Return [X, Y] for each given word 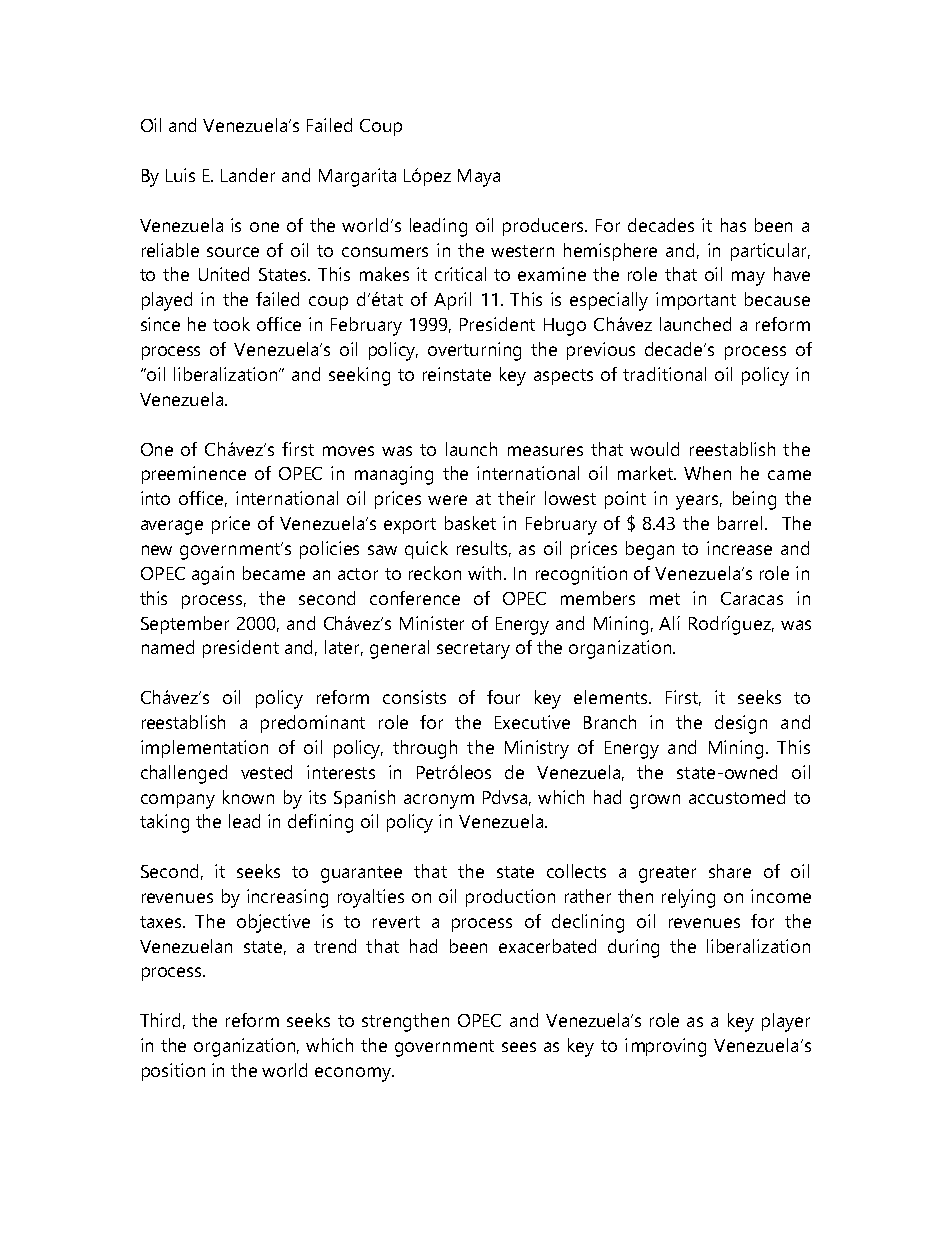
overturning [474, 351]
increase [739, 548]
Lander [248, 175]
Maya [479, 178]
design [741, 724]
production [510, 898]
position [173, 1072]
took [231, 324]
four [503, 697]
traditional [664, 374]
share [730, 871]
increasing [287, 898]
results [484, 549]
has [733, 225]
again [213, 575]
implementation [204, 749]
